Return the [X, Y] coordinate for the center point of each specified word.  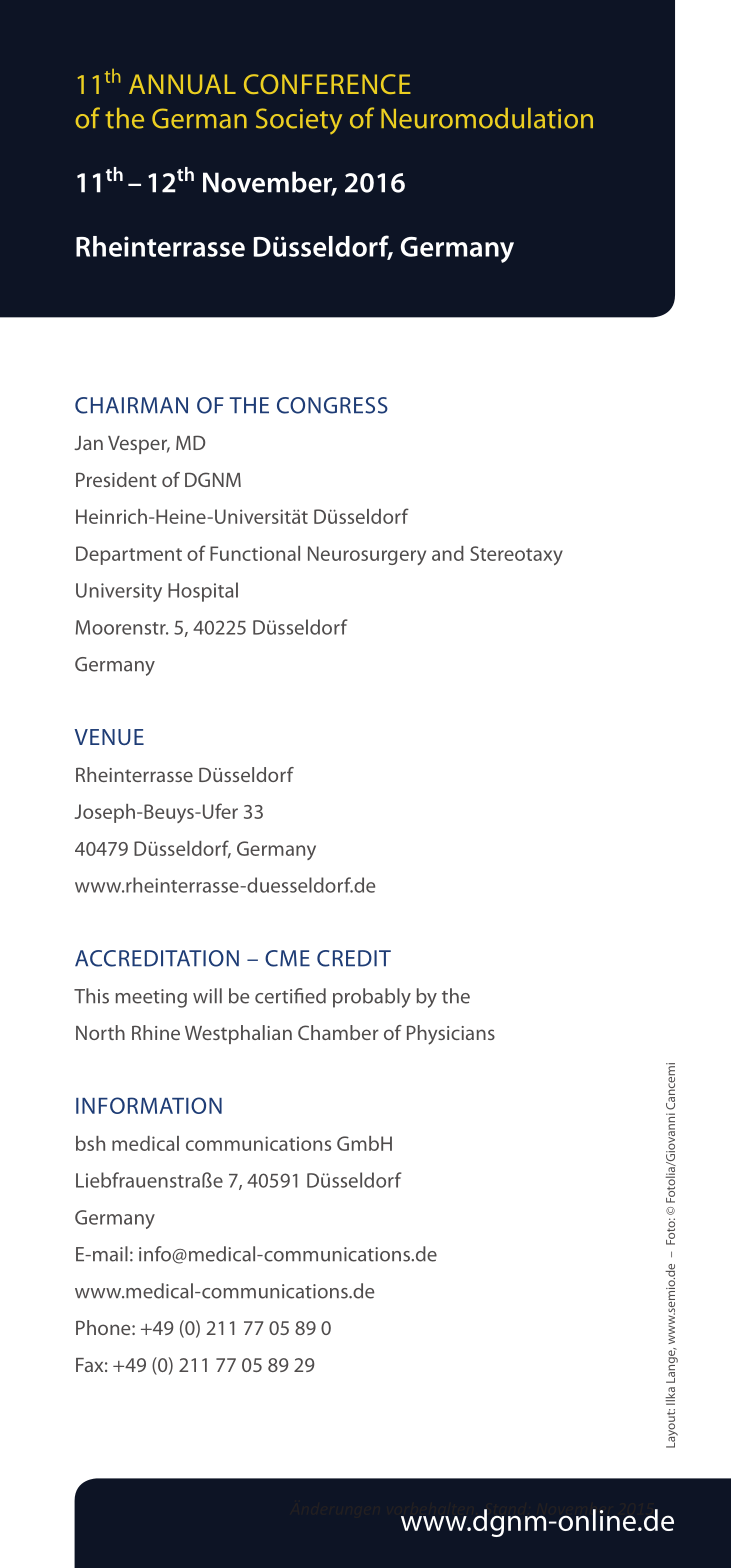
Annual [182, 84]
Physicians [451, 1035]
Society [299, 121]
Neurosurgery [367, 555]
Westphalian [238, 1034]
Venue [109, 737]
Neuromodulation [487, 118]
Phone [104, 1327]
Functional [255, 553]
